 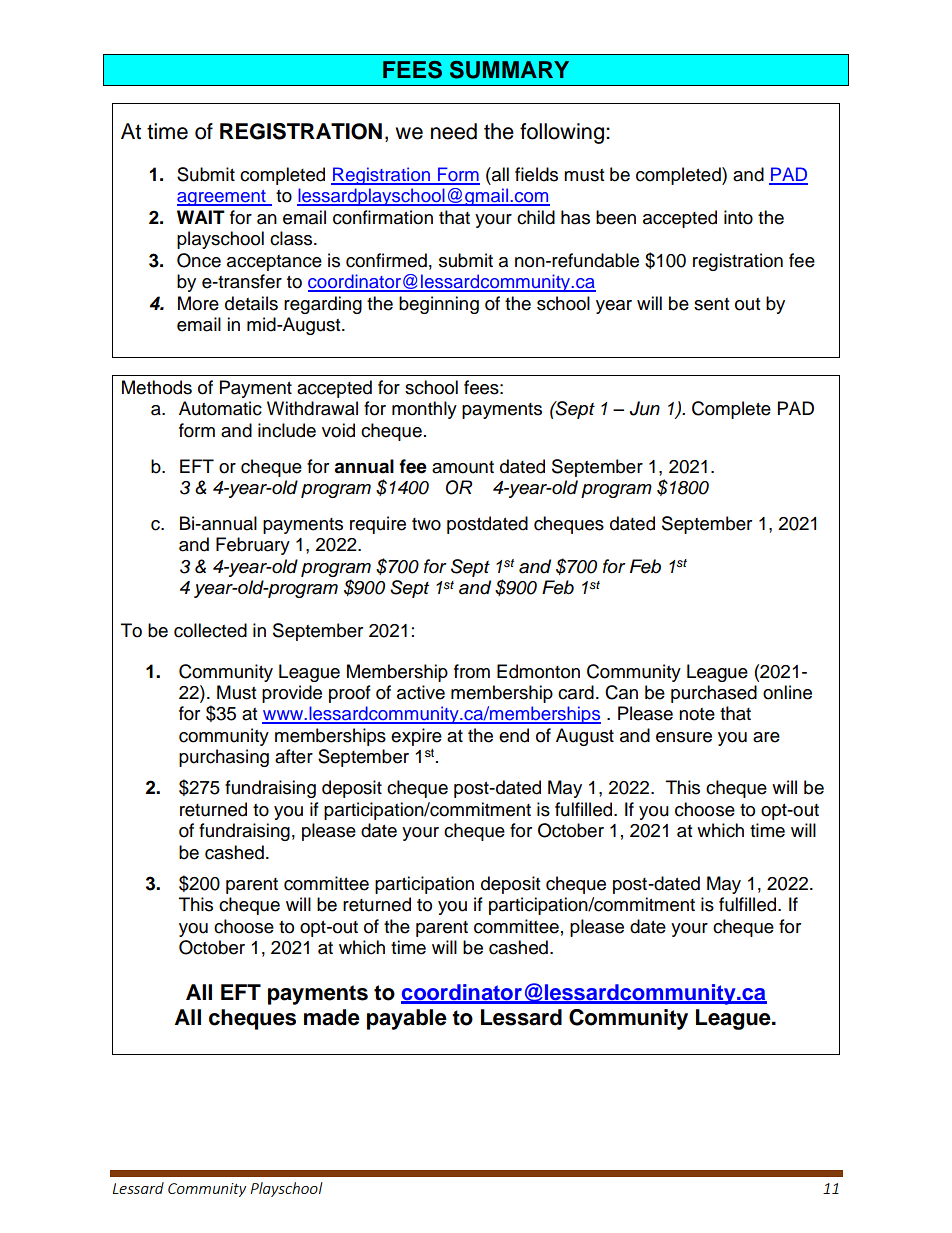 I want to click on purchasing, so click(x=224, y=758).
